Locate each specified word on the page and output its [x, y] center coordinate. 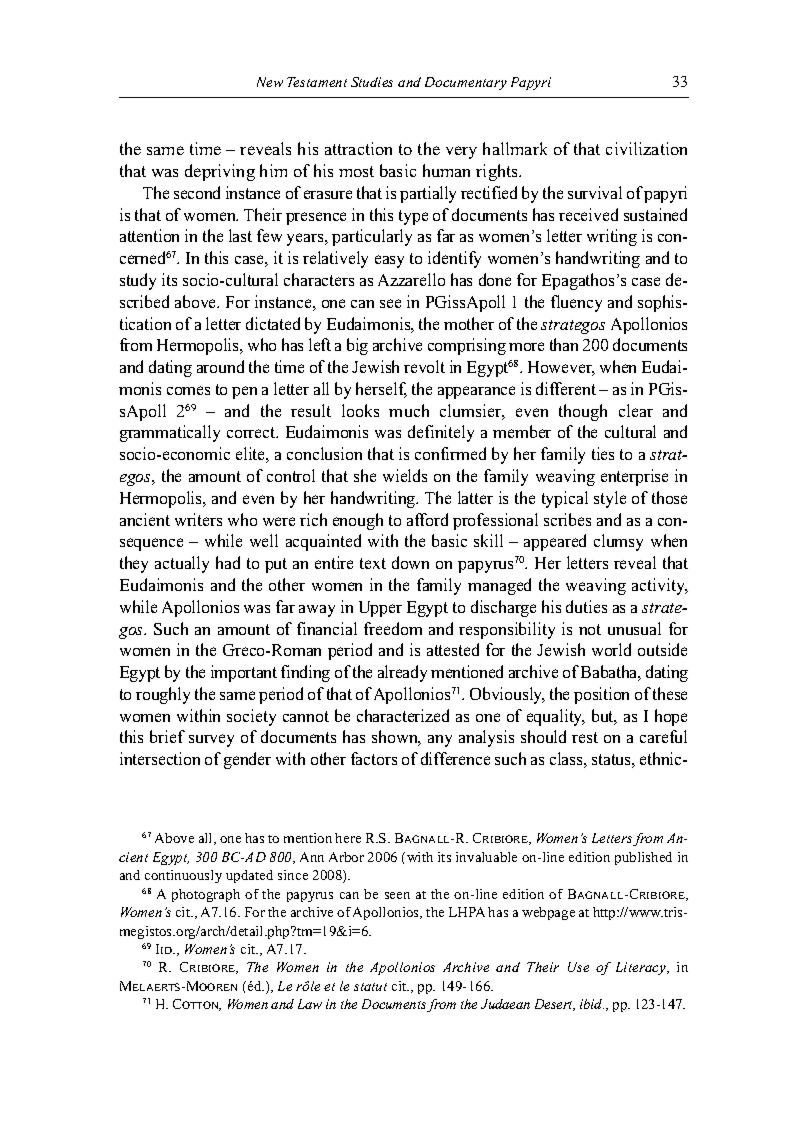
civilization [646, 148]
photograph [206, 895]
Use [578, 967]
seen [397, 895]
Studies [372, 82]
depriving [220, 172]
